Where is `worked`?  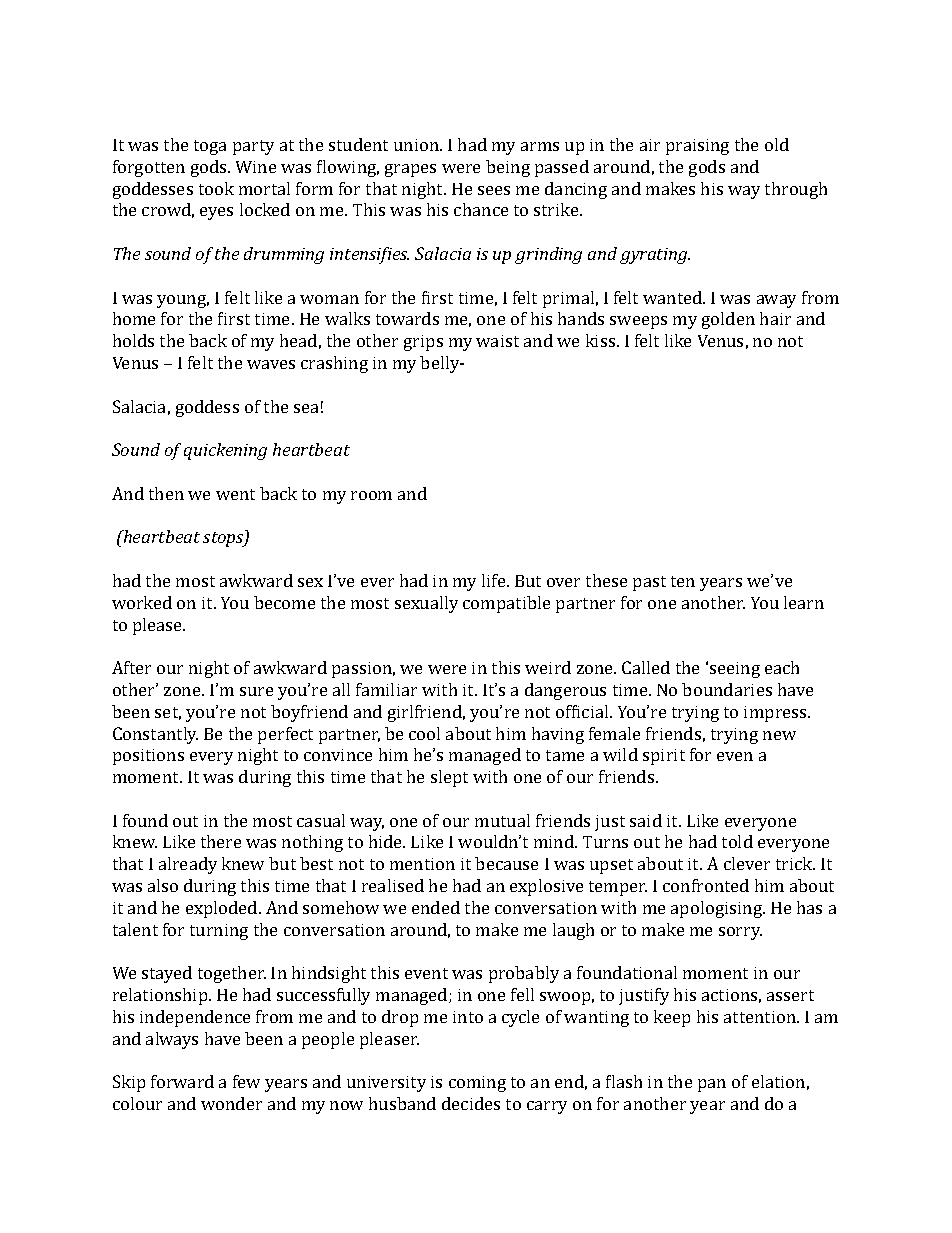 worked is located at coordinates (142, 602).
